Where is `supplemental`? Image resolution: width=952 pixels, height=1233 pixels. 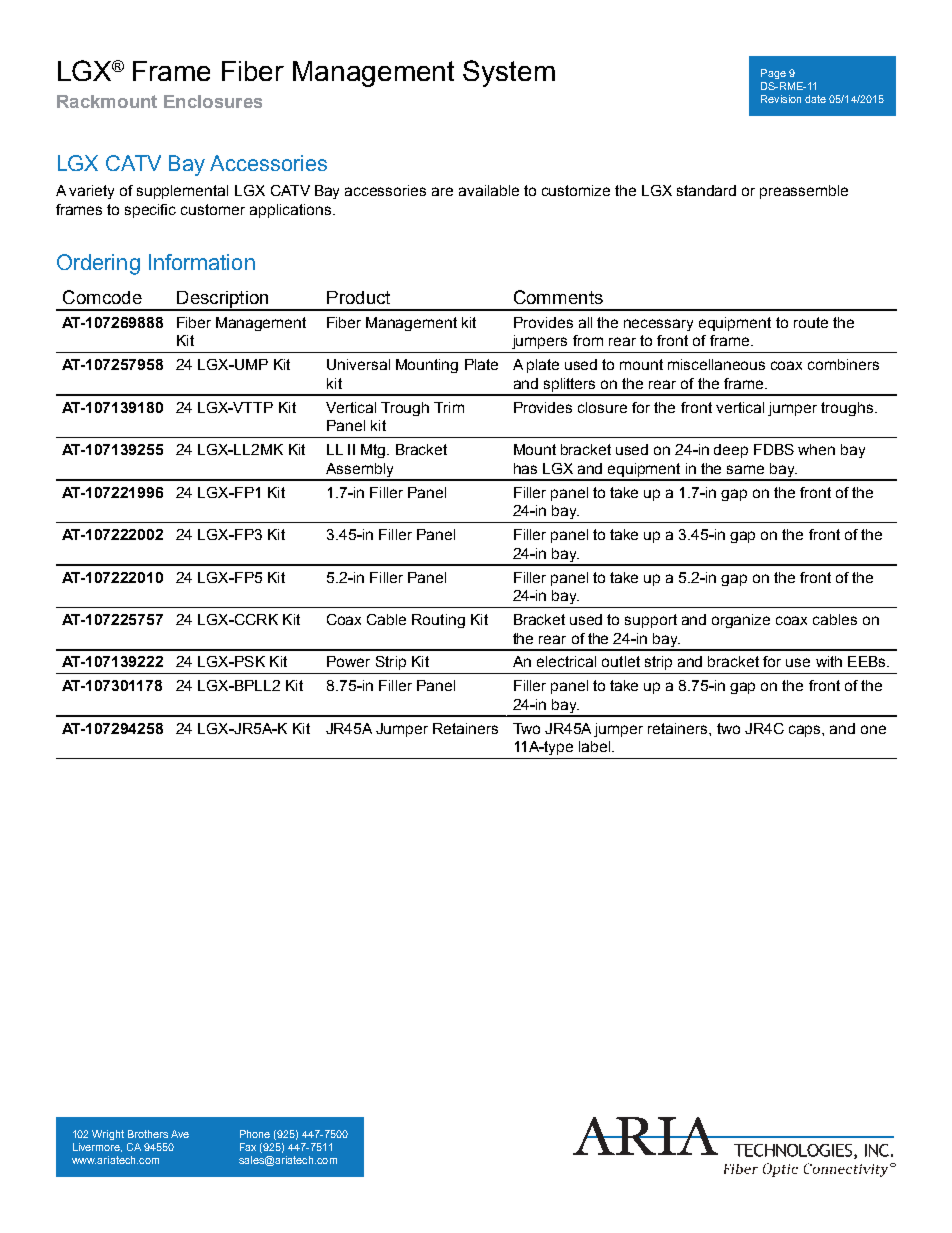
supplemental is located at coordinates (182, 192).
